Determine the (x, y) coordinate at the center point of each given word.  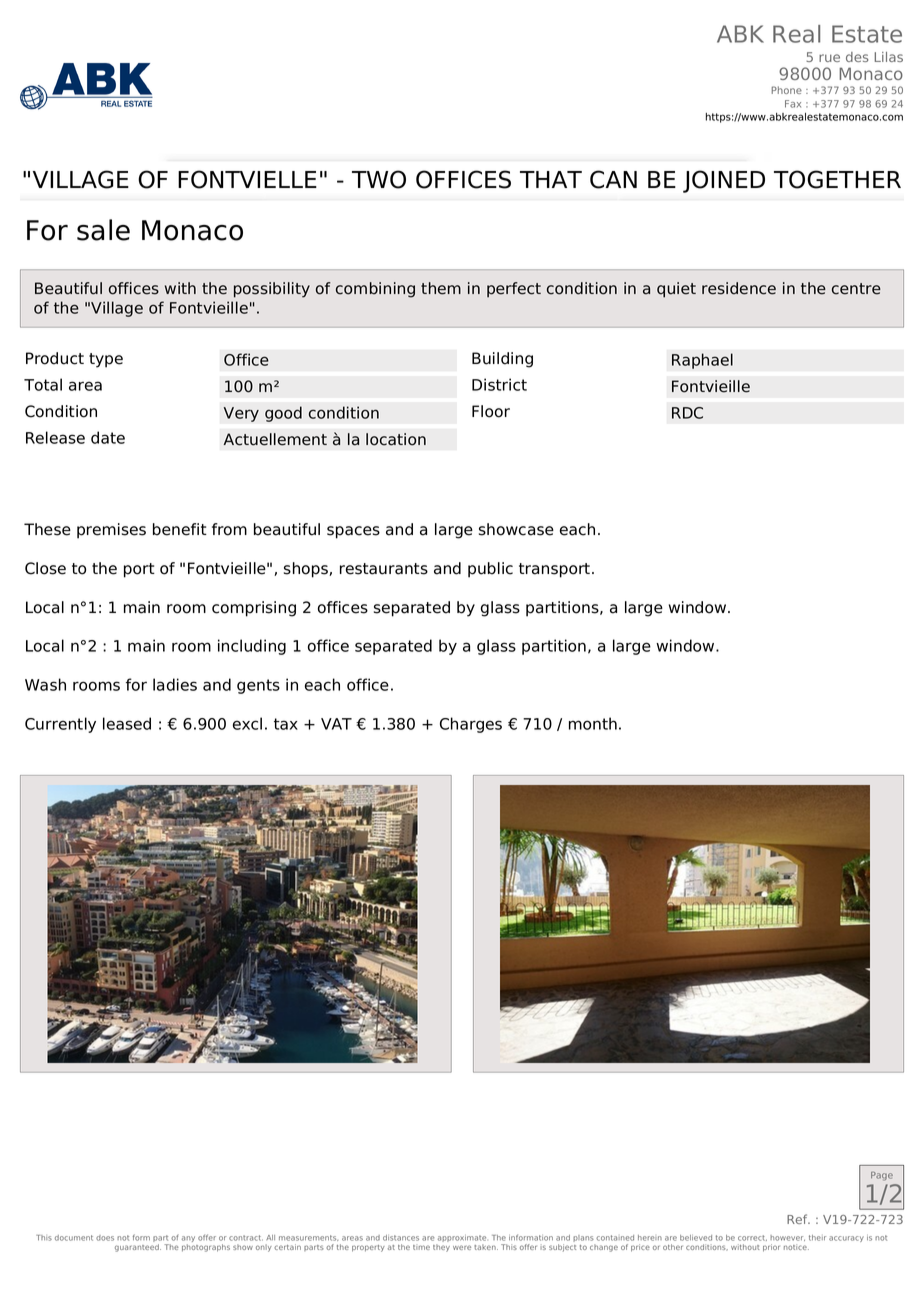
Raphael (702, 361)
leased (127, 723)
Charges (471, 725)
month (593, 723)
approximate (461, 1240)
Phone (787, 90)
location (396, 439)
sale (103, 230)
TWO (379, 179)
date (108, 437)
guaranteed (138, 1248)
